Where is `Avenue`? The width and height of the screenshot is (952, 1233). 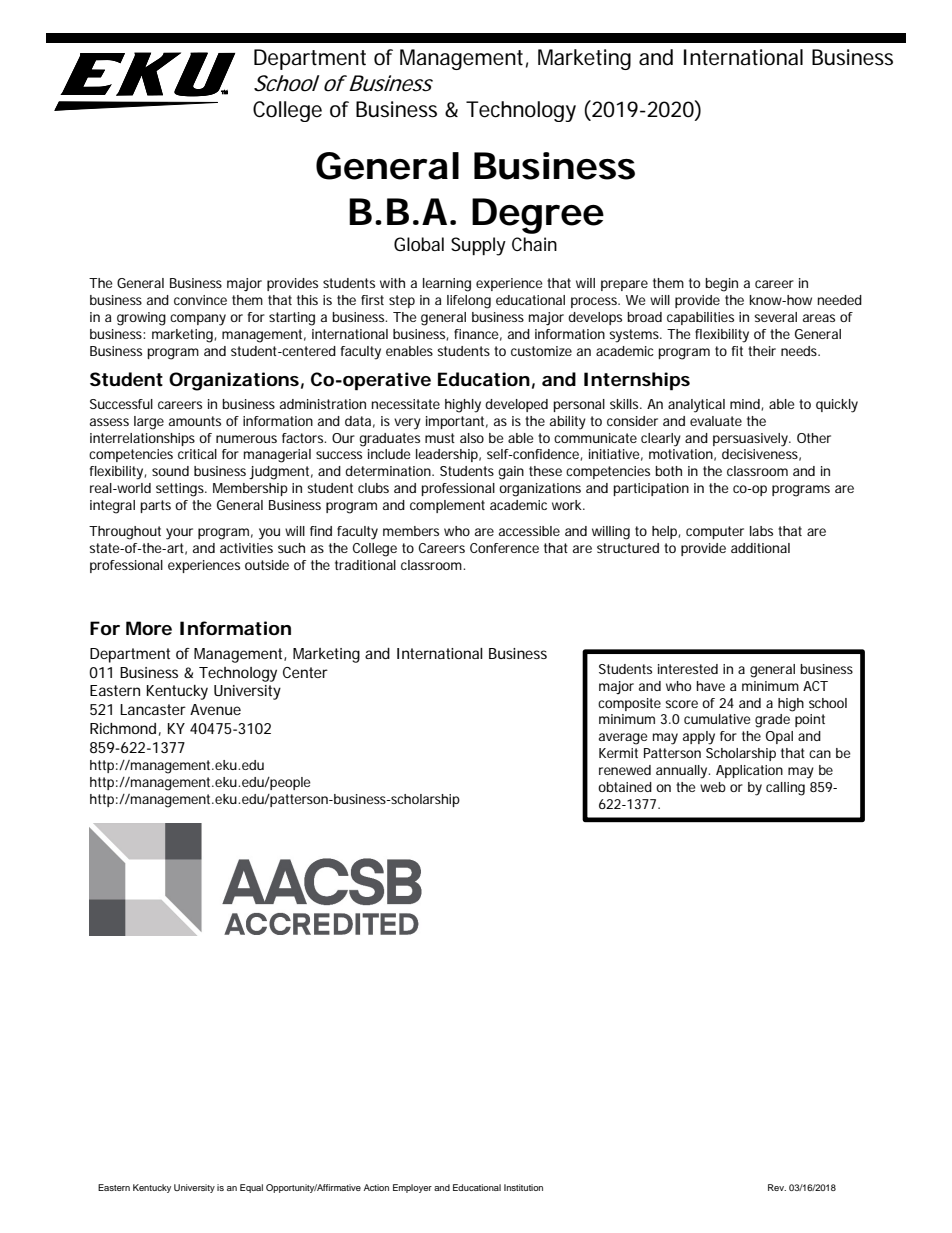 Avenue is located at coordinates (215, 709).
